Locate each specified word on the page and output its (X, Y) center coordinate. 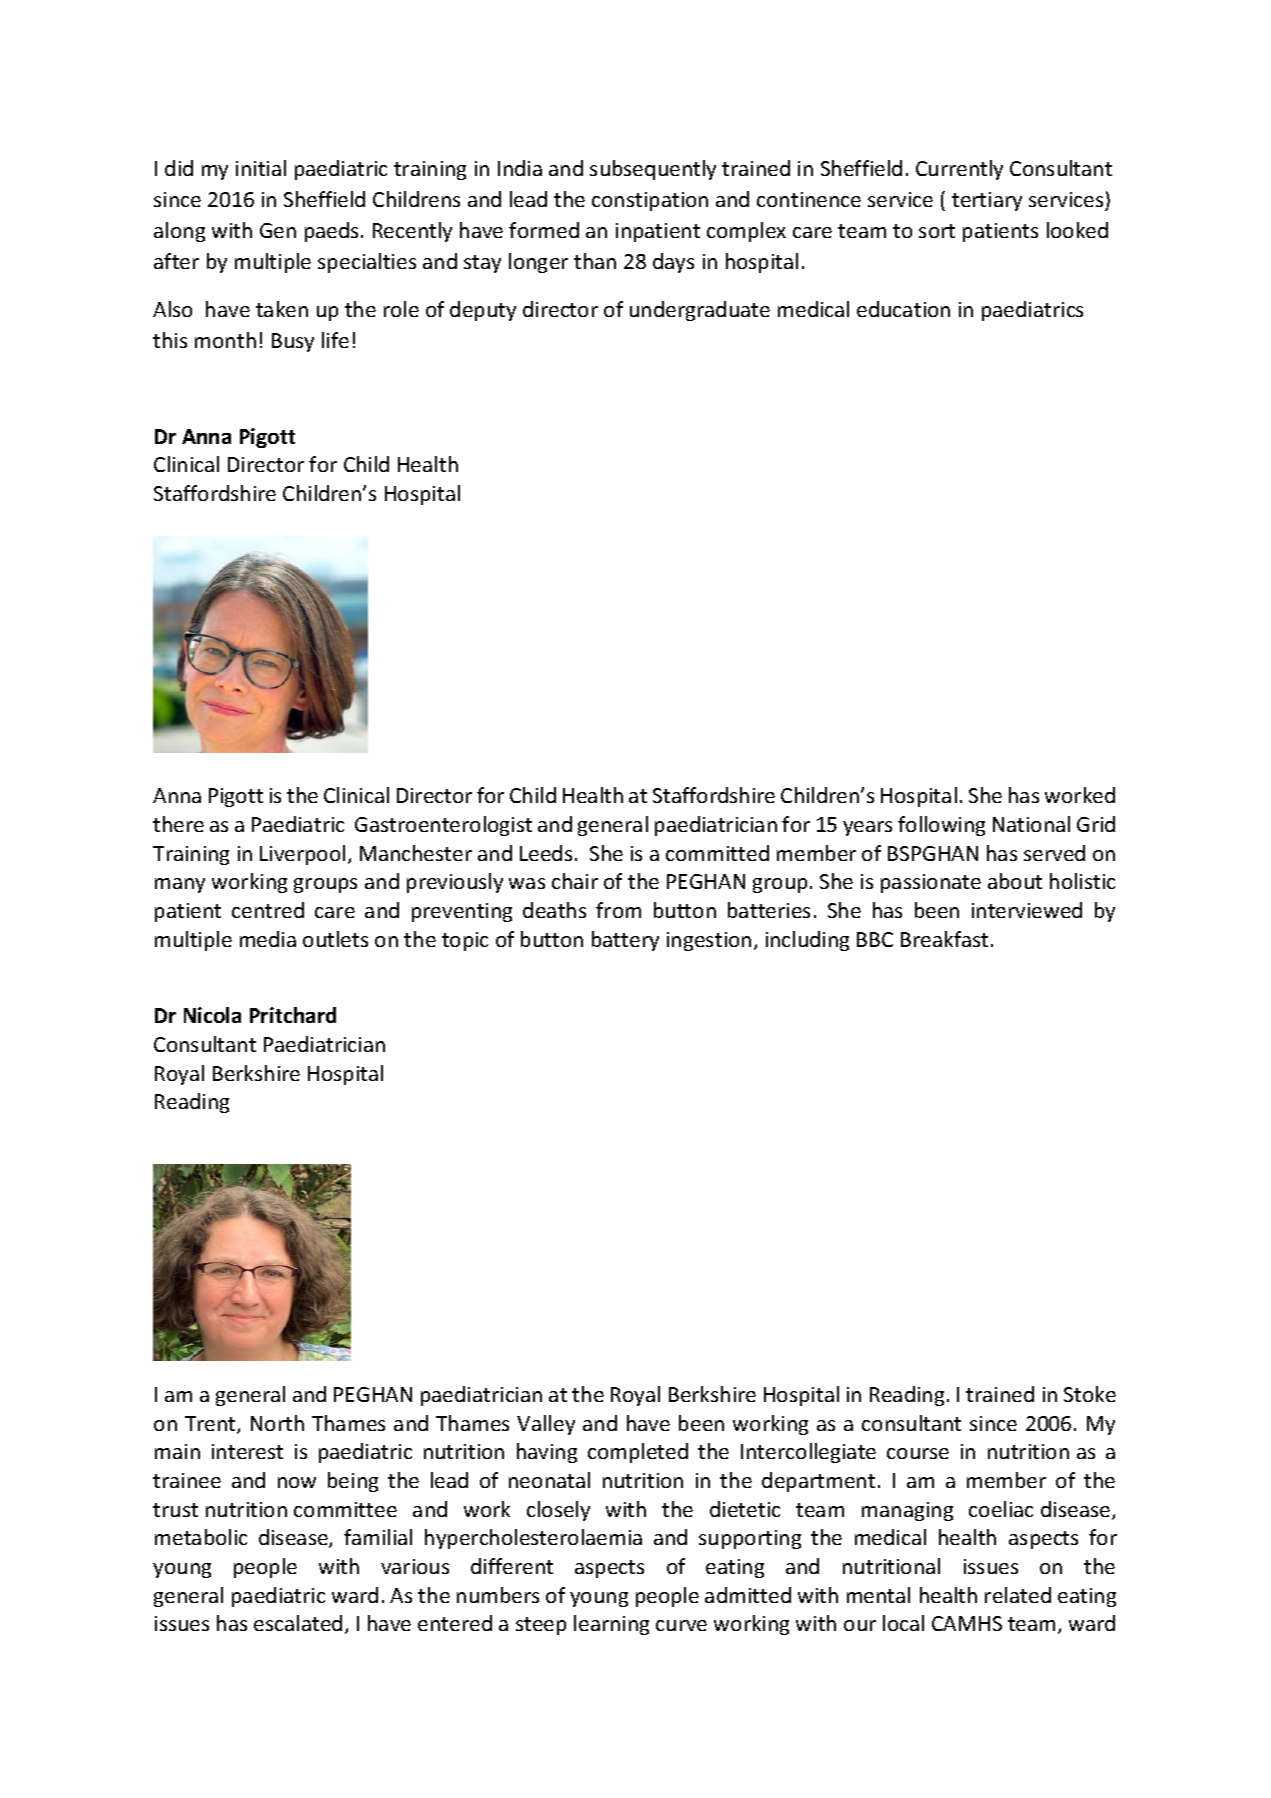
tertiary (987, 201)
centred (268, 910)
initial (261, 168)
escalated (298, 1623)
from (618, 910)
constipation (650, 201)
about (1015, 881)
